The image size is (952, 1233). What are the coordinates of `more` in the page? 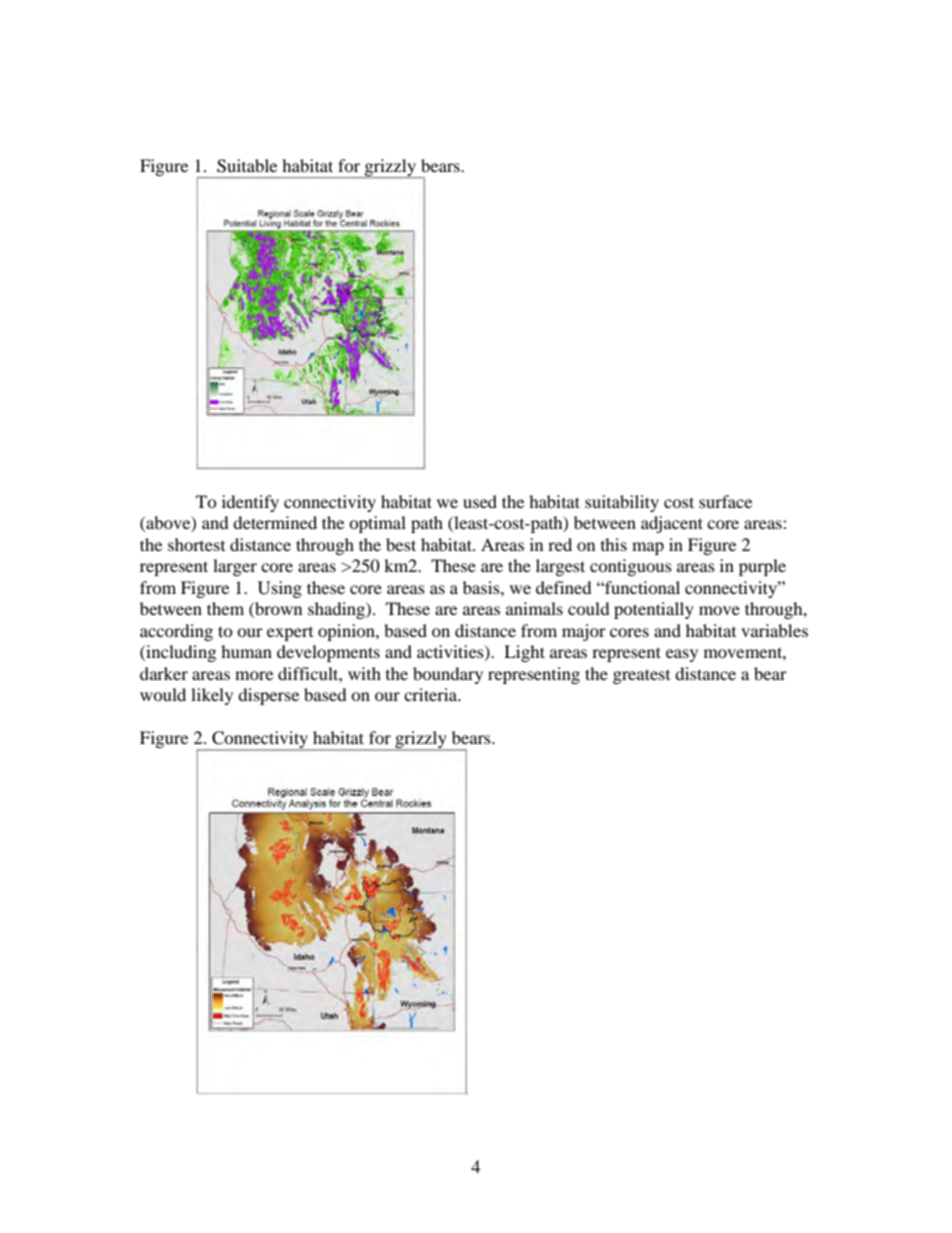 It's located at (254, 675).
